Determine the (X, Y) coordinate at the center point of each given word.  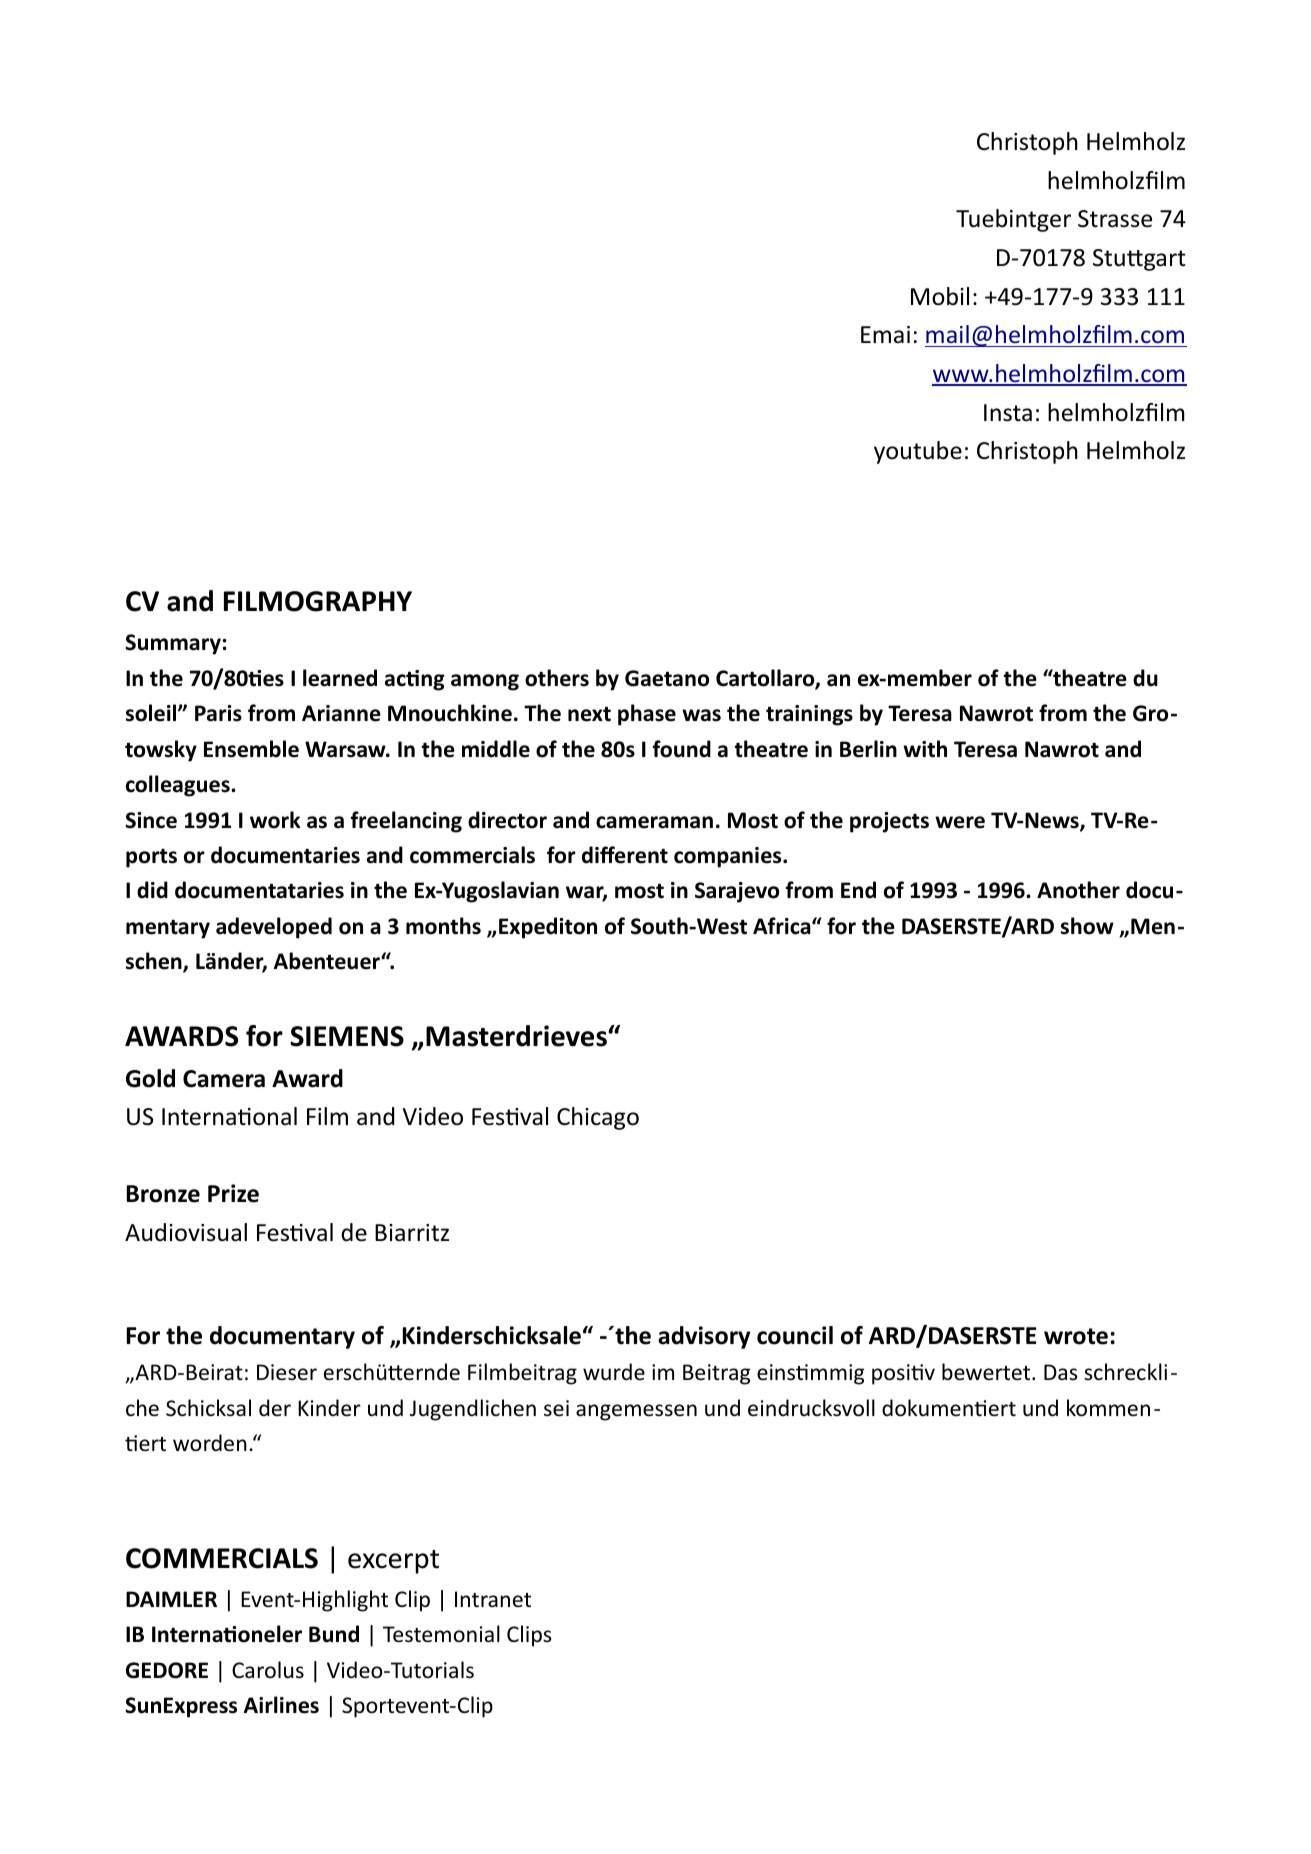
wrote (1076, 1336)
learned (340, 678)
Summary (173, 644)
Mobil (940, 296)
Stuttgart (1139, 260)
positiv (903, 1374)
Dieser (287, 1372)
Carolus (268, 1670)
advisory (704, 1337)
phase (647, 715)
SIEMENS (347, 1036)
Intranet (493, 1599)
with (925, 749)
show (1087, 926)
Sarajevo (737, 892)
